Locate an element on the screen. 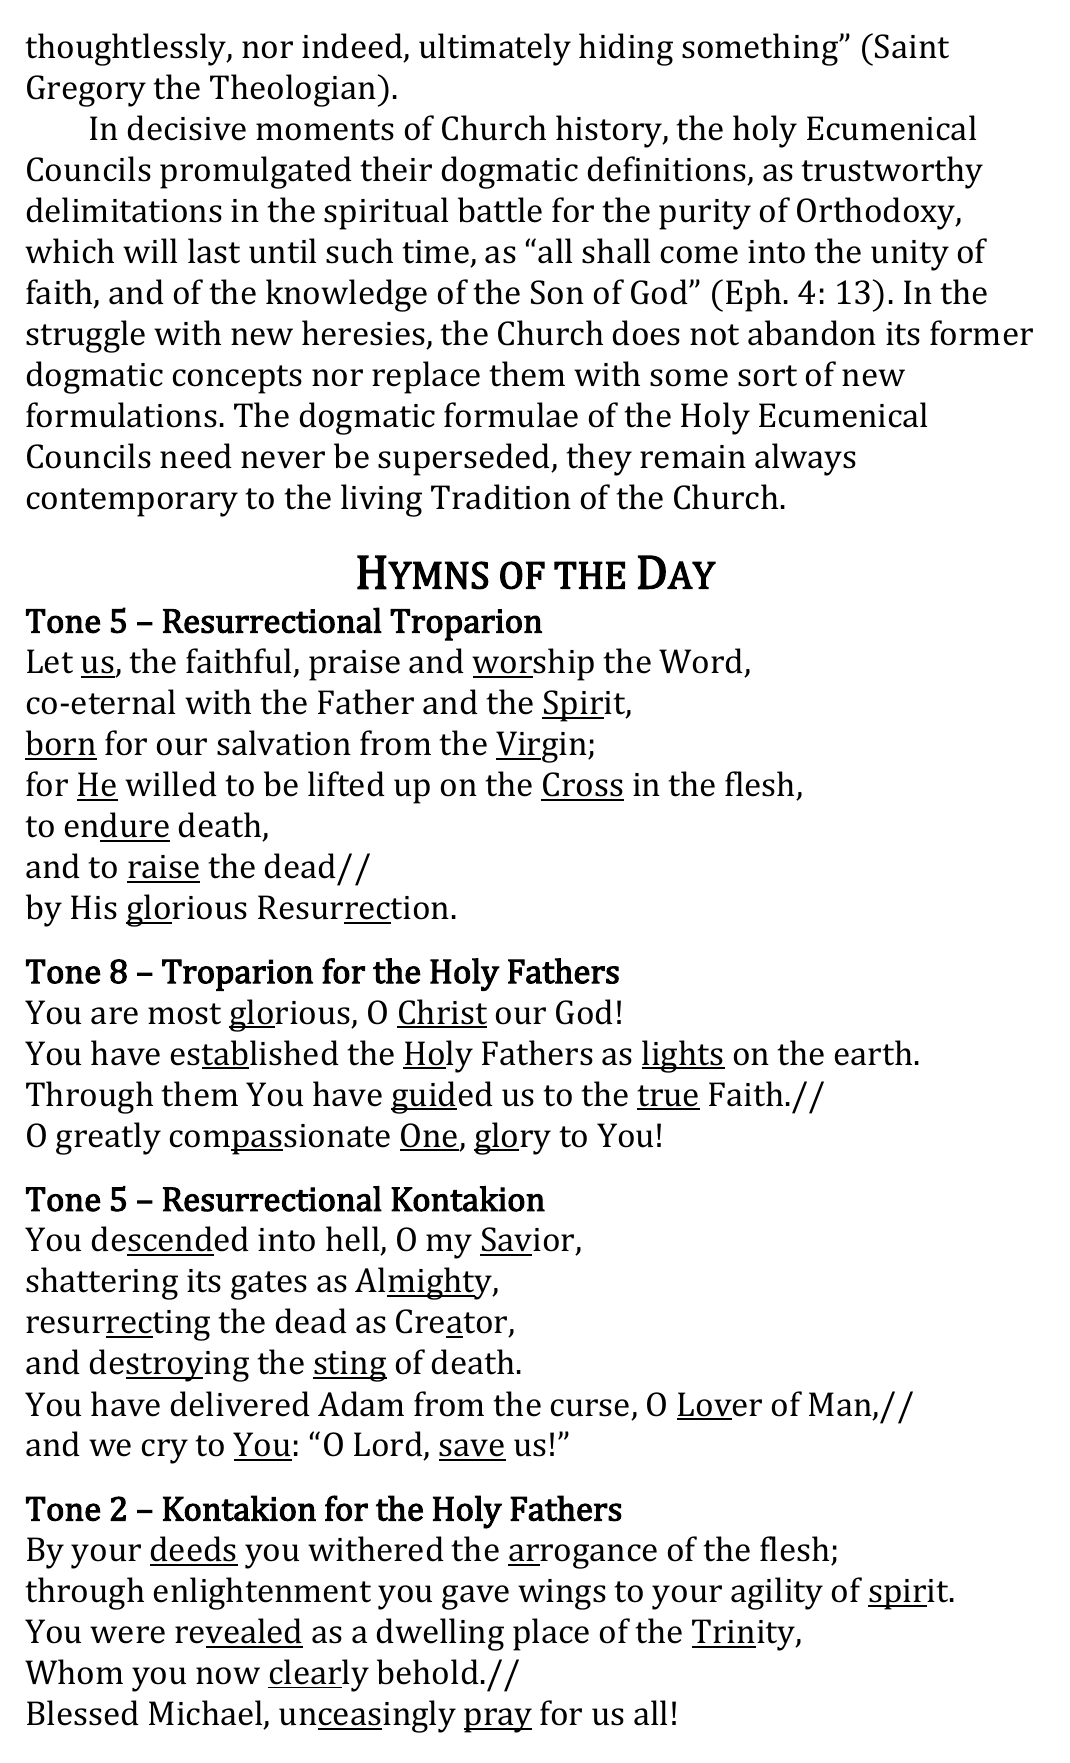  pray is located at coordinates (498, 1720).
